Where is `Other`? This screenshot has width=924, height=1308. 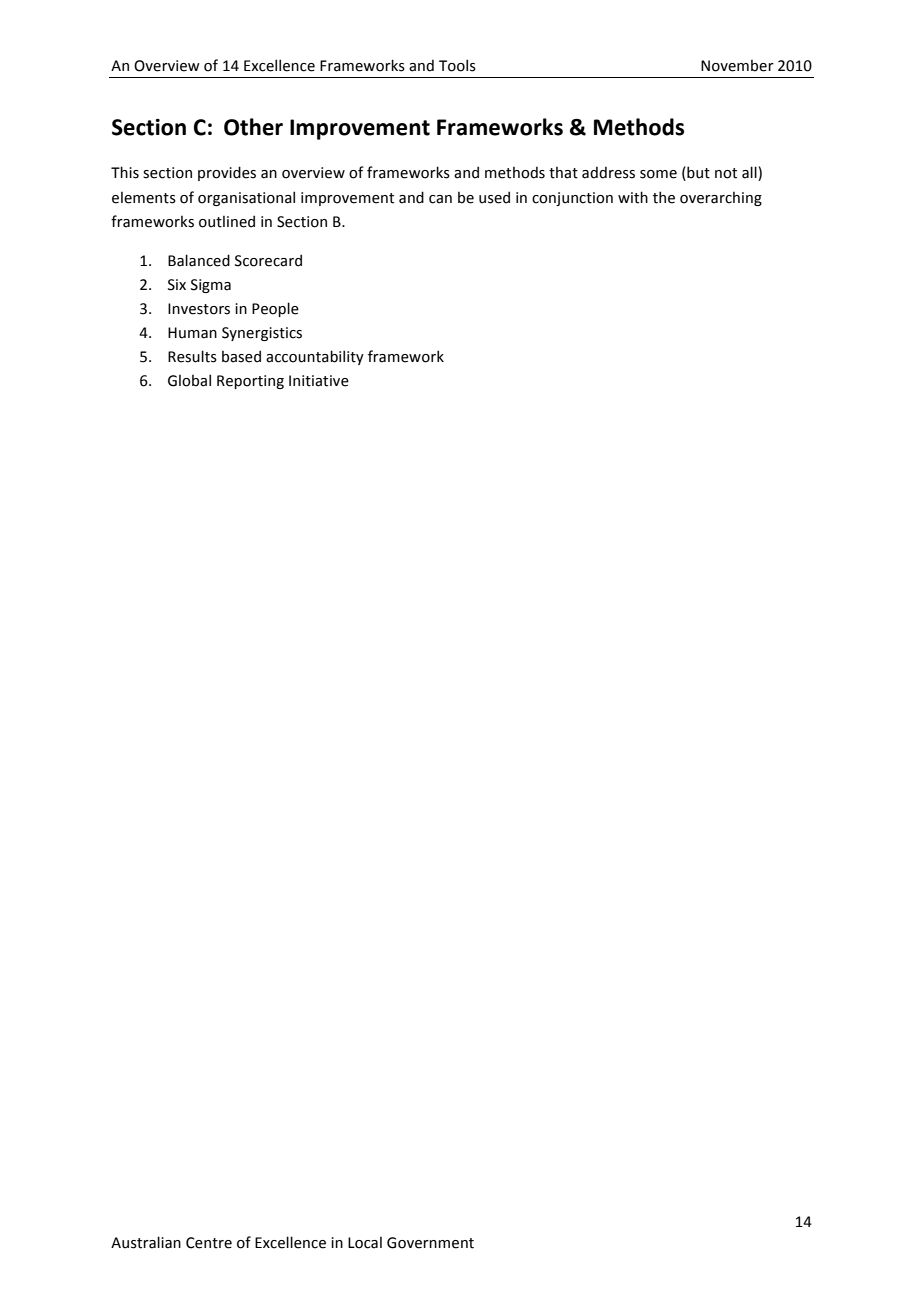 Other is located at coordinates (253, 127).
